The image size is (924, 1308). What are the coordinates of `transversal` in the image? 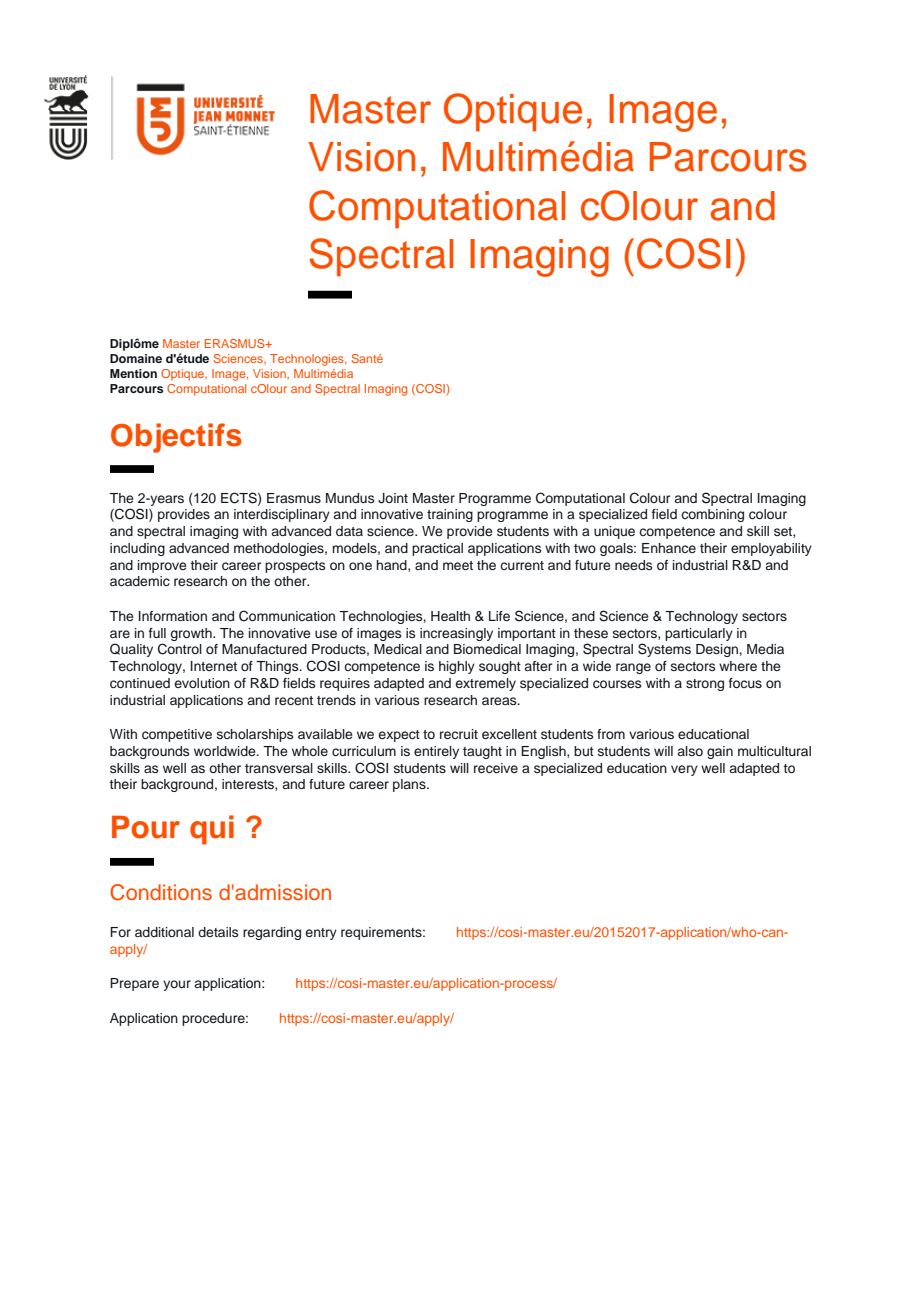 It's located at (279, 768).
